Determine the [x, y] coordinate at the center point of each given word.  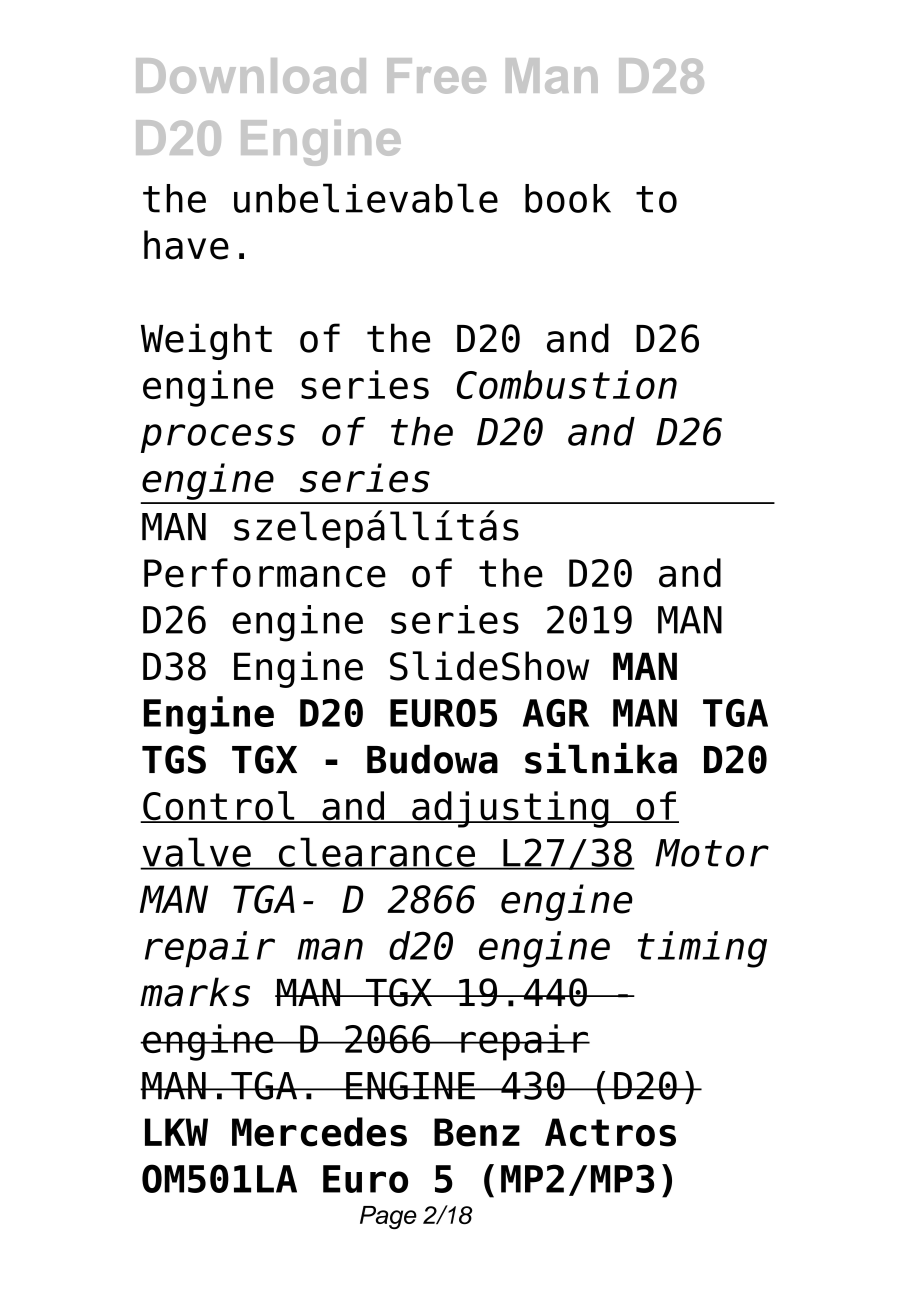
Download [251, 76]
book [568, 198]
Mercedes [319, 1132]
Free [436, 76]
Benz [477, 1132]
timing [702, 949]
